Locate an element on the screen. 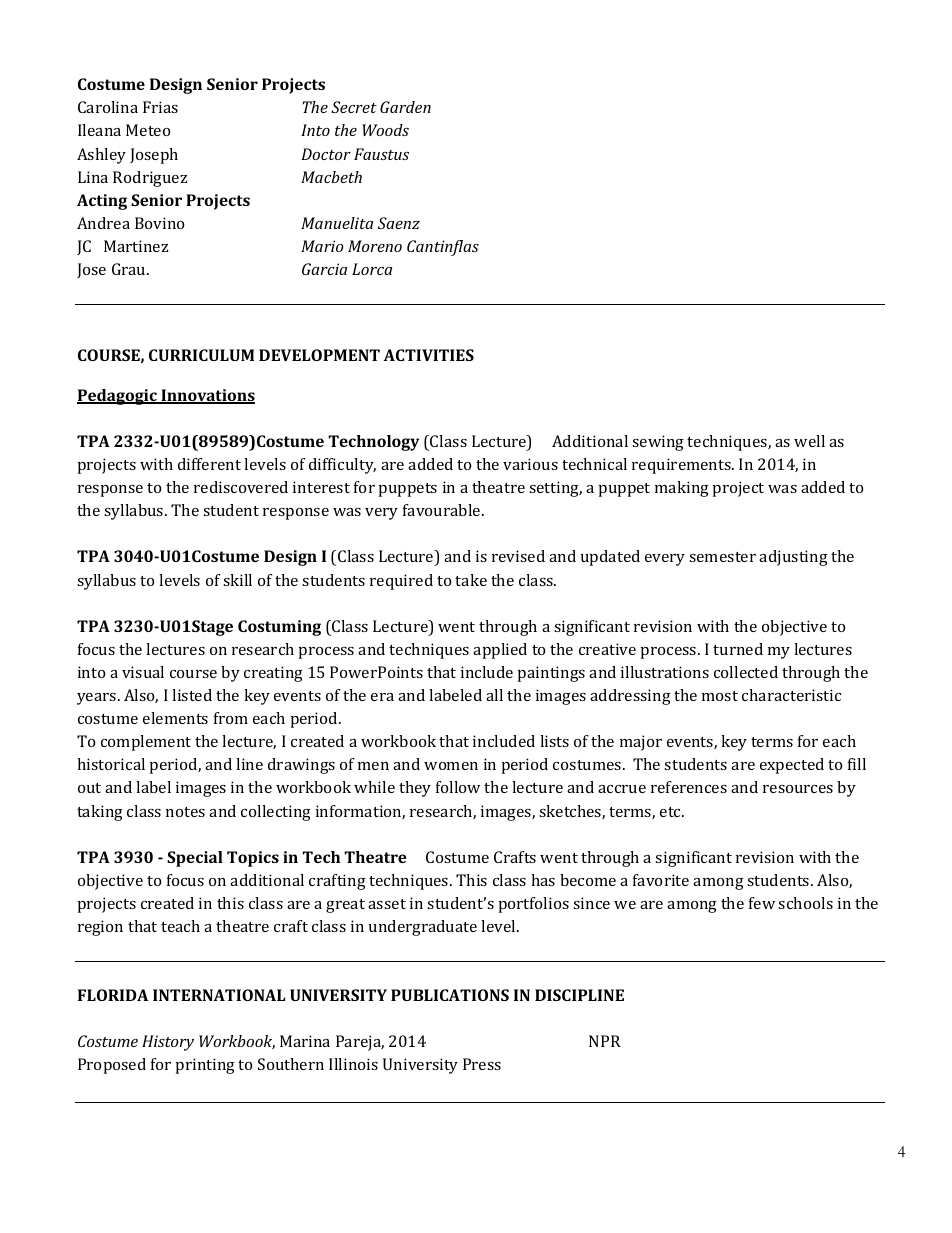  elements is located at coordinates (175, 718).
